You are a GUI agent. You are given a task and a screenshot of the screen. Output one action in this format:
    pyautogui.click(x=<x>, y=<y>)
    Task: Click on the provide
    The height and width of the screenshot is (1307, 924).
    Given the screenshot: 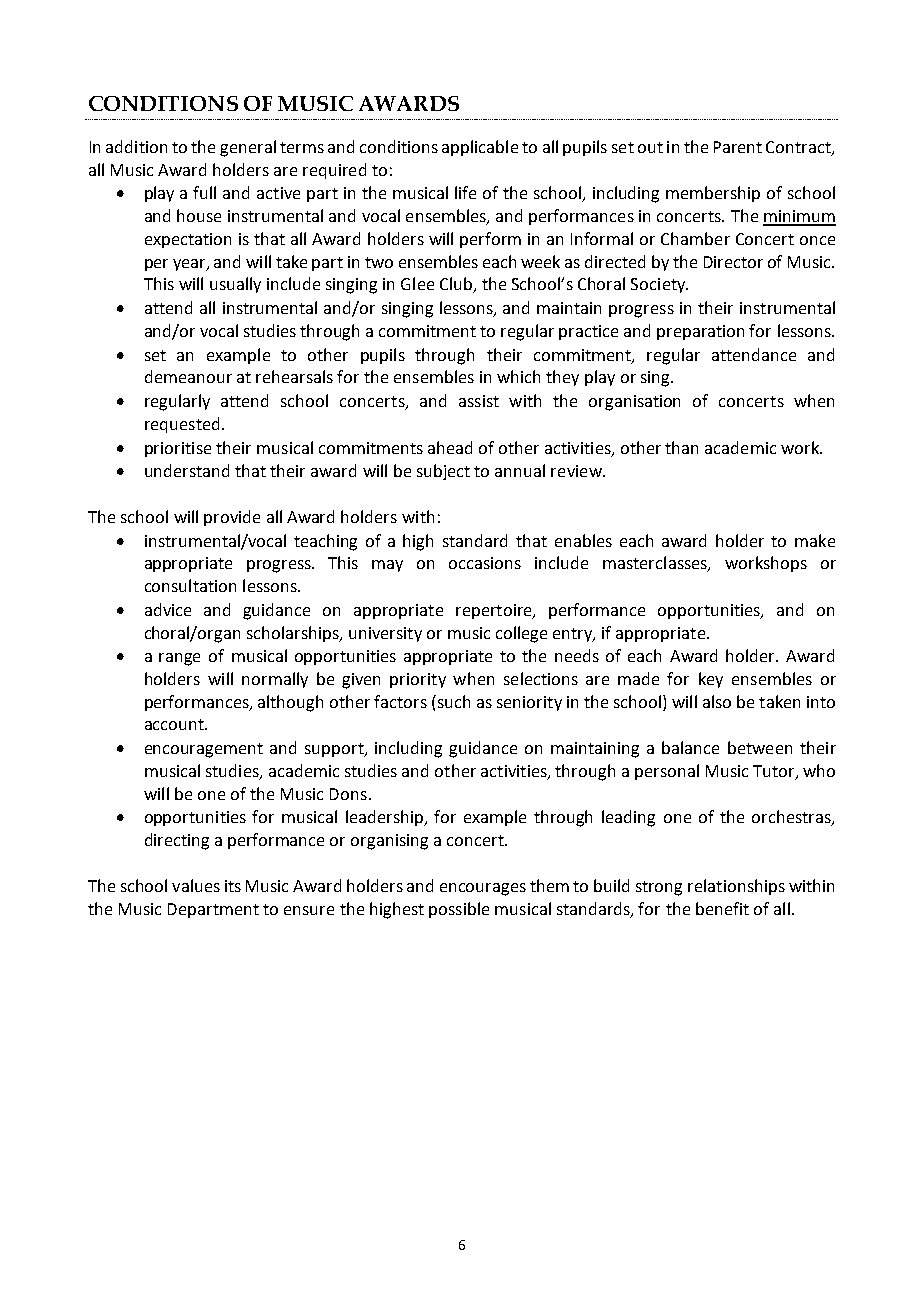 What is the action you would take?
    pyautogui.click(x=232, y=518)
